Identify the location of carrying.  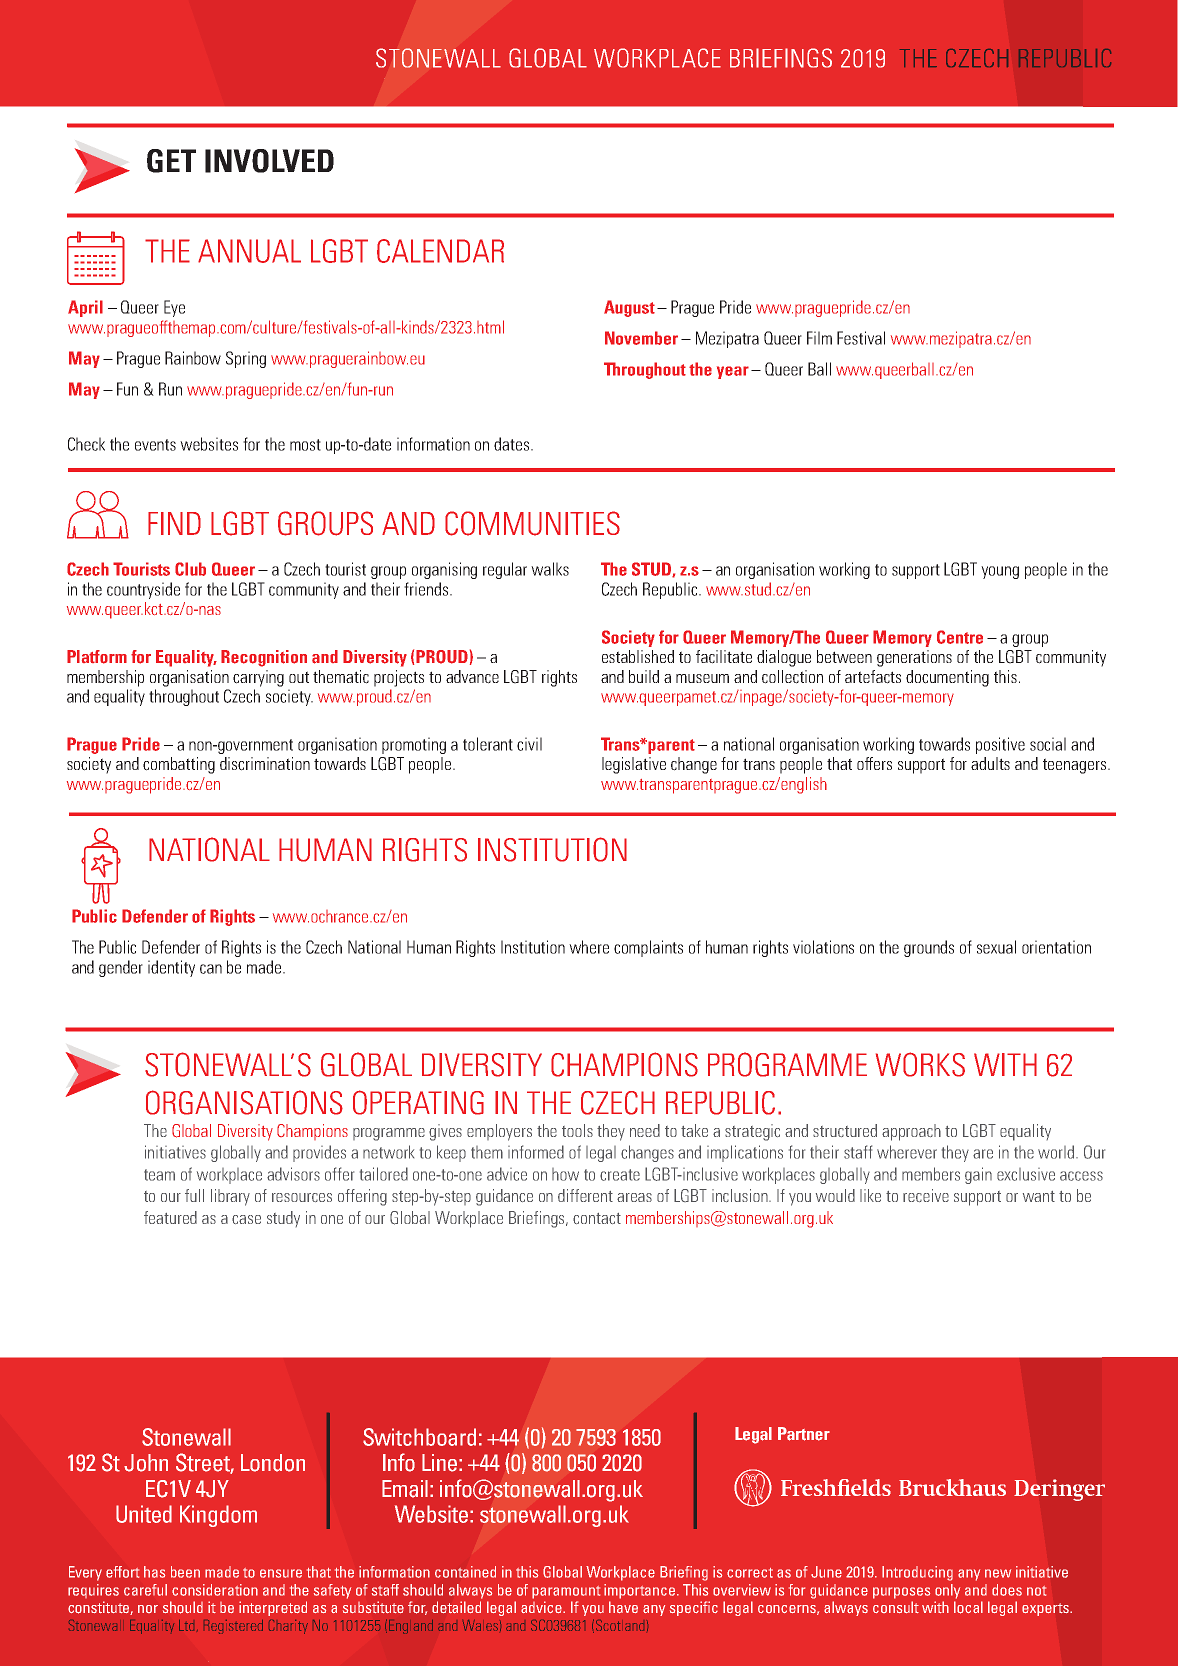
(258, 678).
